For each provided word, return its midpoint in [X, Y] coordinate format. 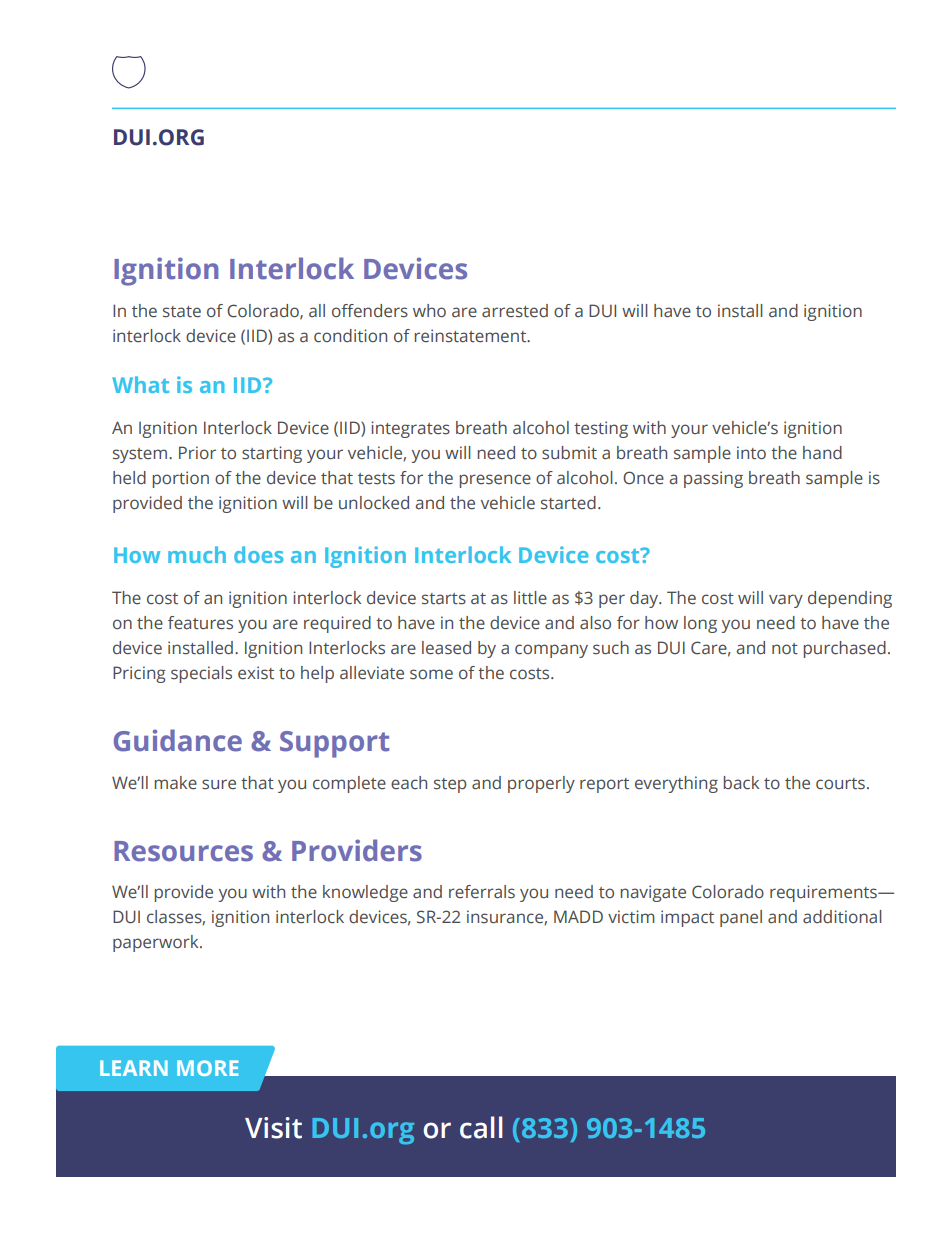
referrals [482, 892]
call [481, 1127]
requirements [824, 893]
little [530, 598]
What [141, 384]
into [751, 453]
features [200, 623]
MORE [207, 1068]
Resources [183, 851]
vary [786, 601]
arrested [515, 311]
